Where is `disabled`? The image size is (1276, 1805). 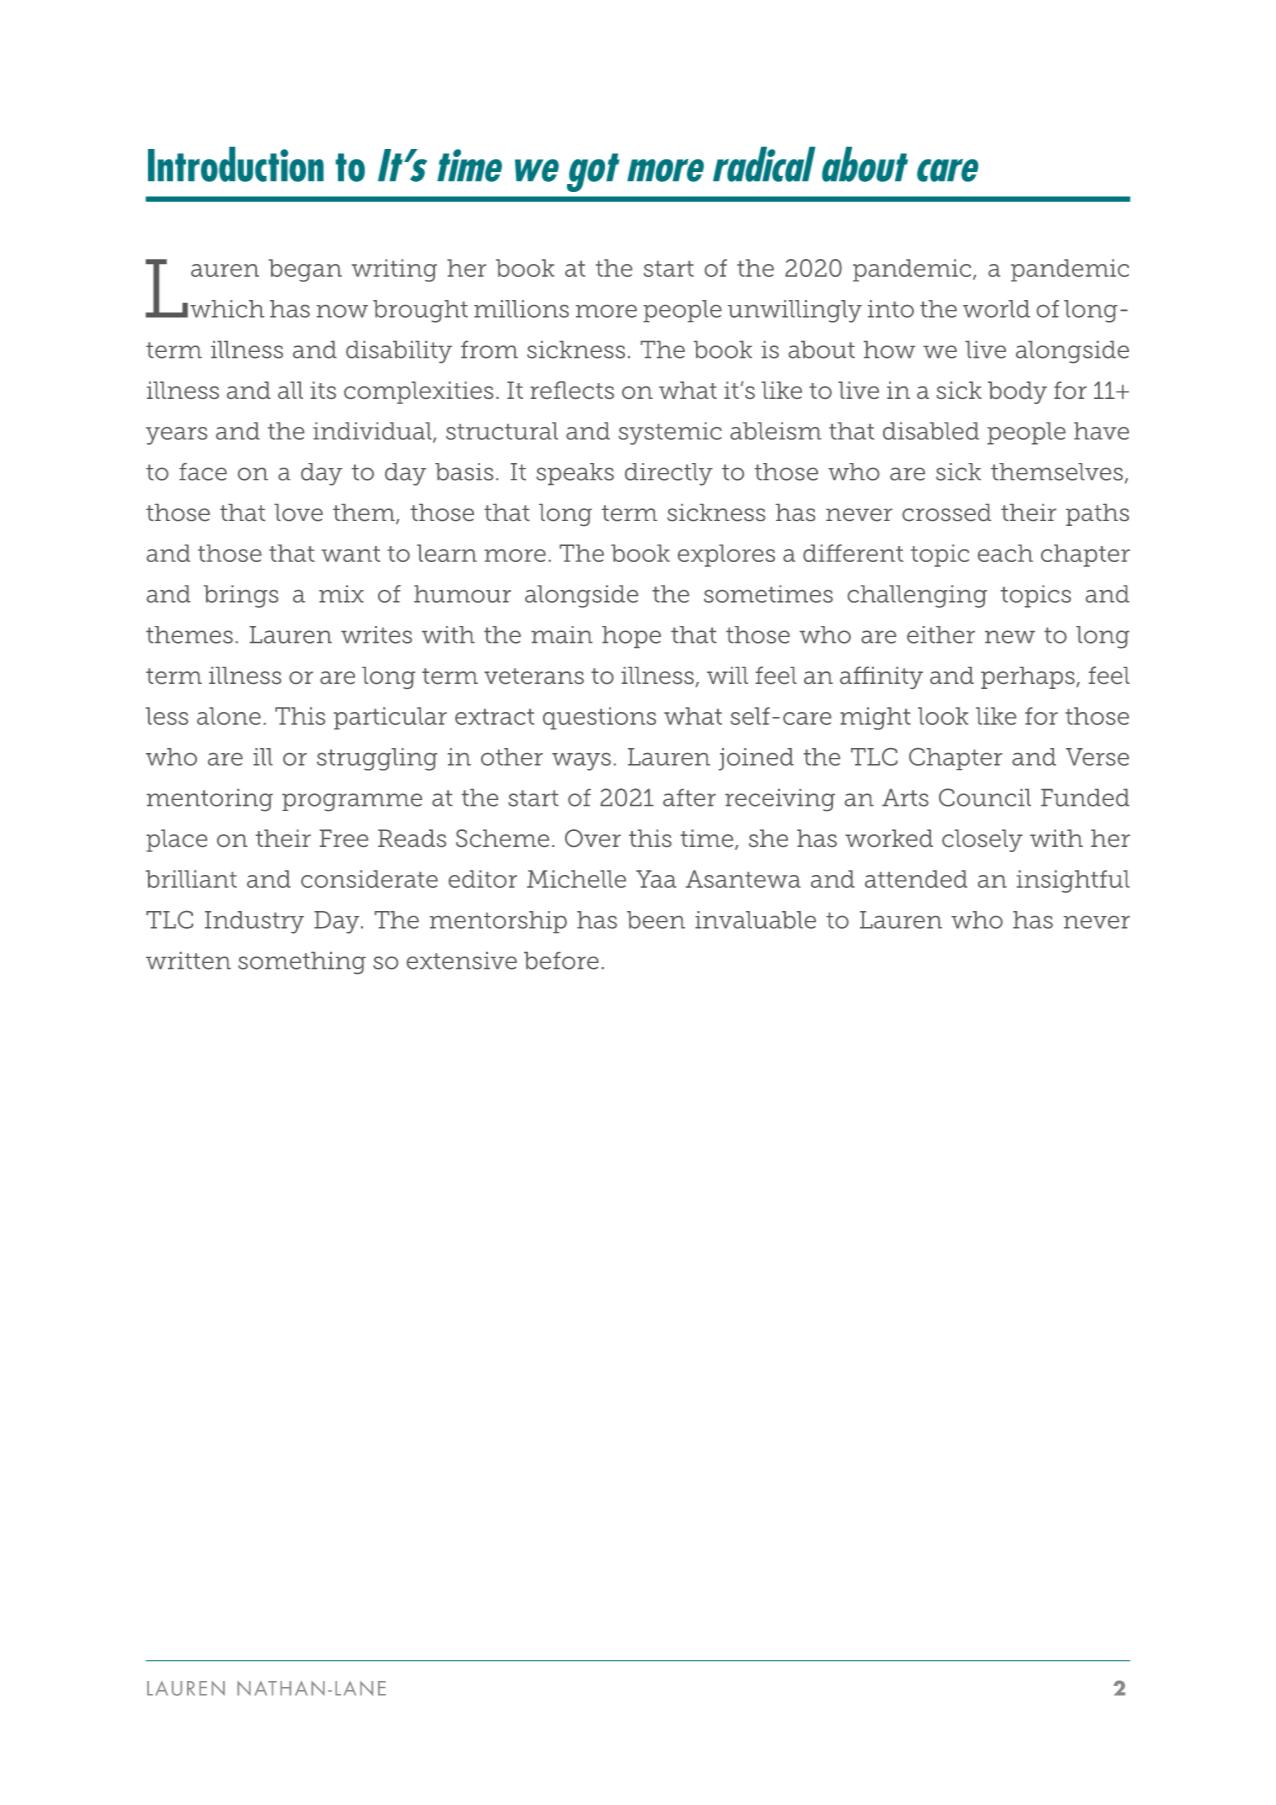 disabled is located at coordinates (931, 431).
